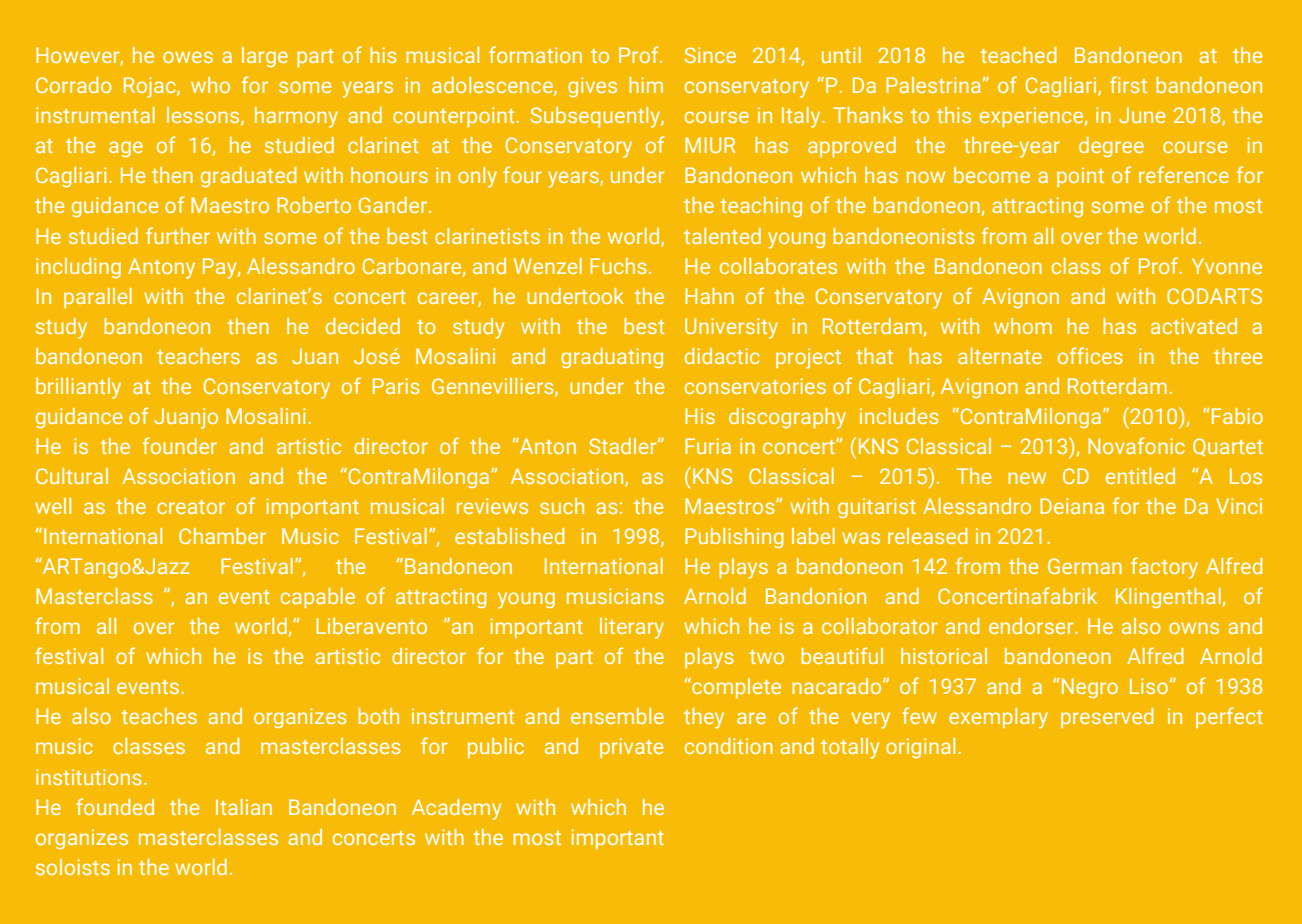  I want to click on entitled, so click(1140, 476).
